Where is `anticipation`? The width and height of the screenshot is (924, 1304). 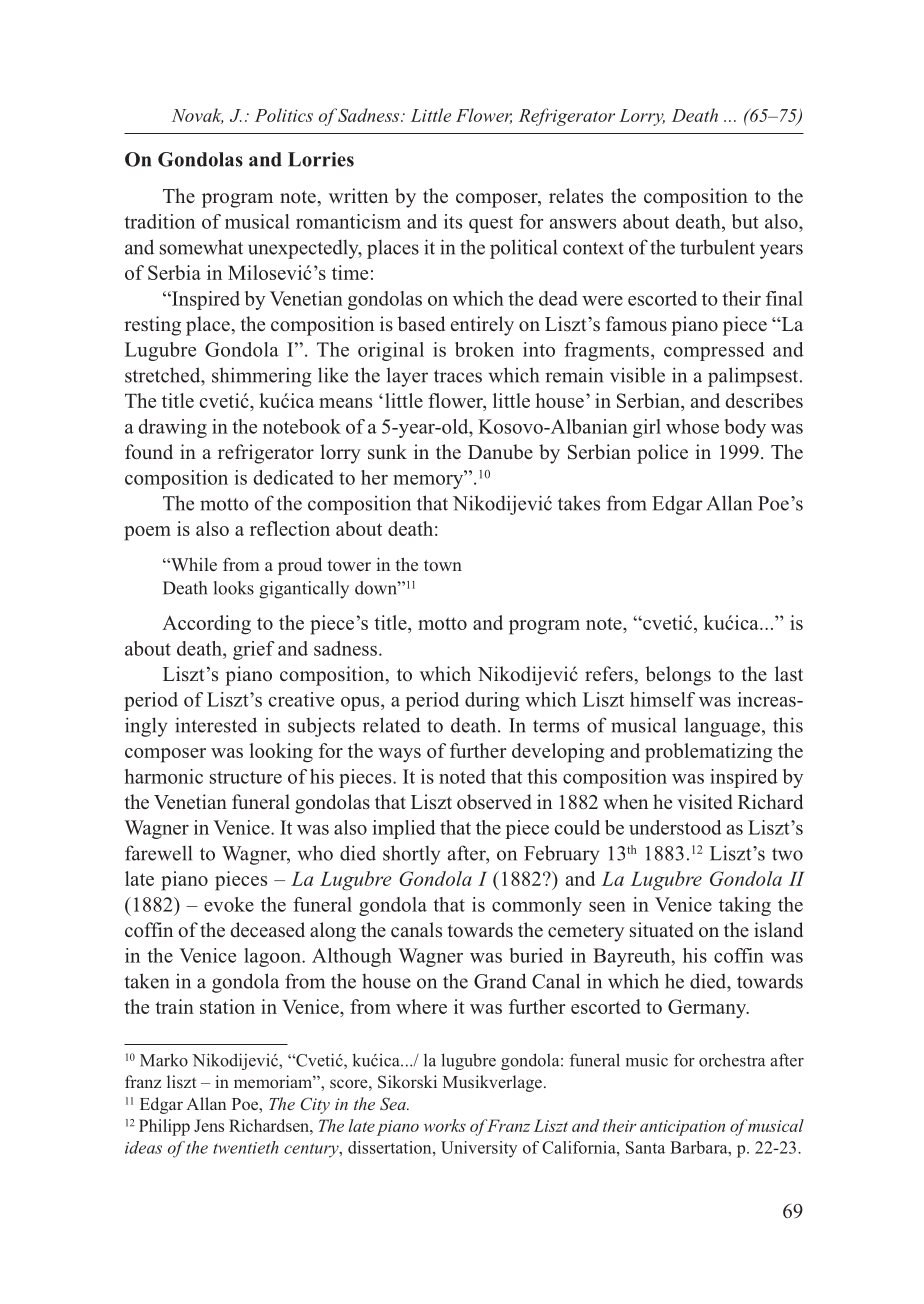
anticipation is located at coordinates (682, 1128).
